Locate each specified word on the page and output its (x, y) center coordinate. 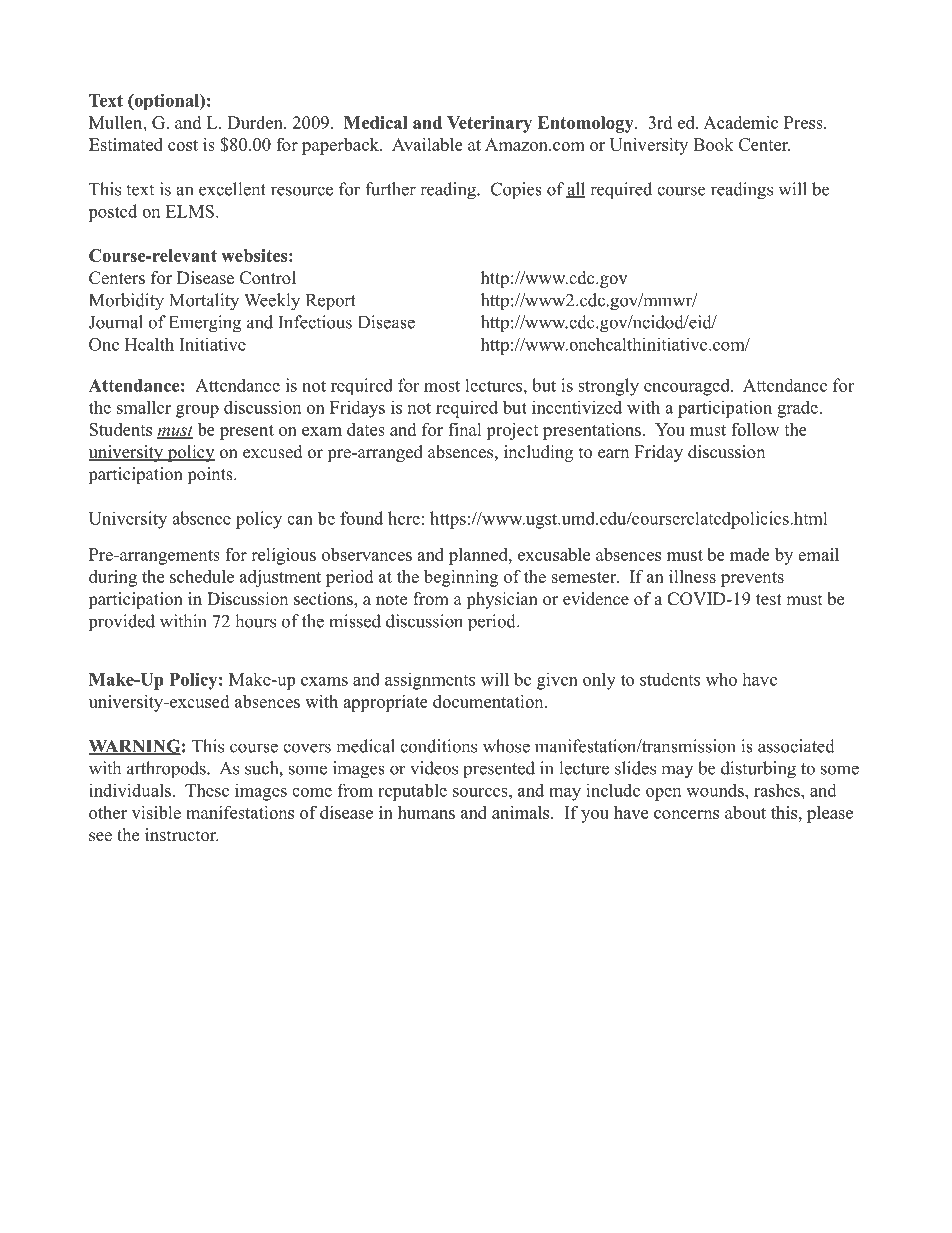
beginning (461, 578)
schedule (202, 576)
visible (156, 812)
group (197, 411)
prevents (752, 579)
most (442, 386)
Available (427, 144)
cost (183, 145)
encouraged (688, 387)
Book (713, 144)
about (745, 812)
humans (426, 812)
